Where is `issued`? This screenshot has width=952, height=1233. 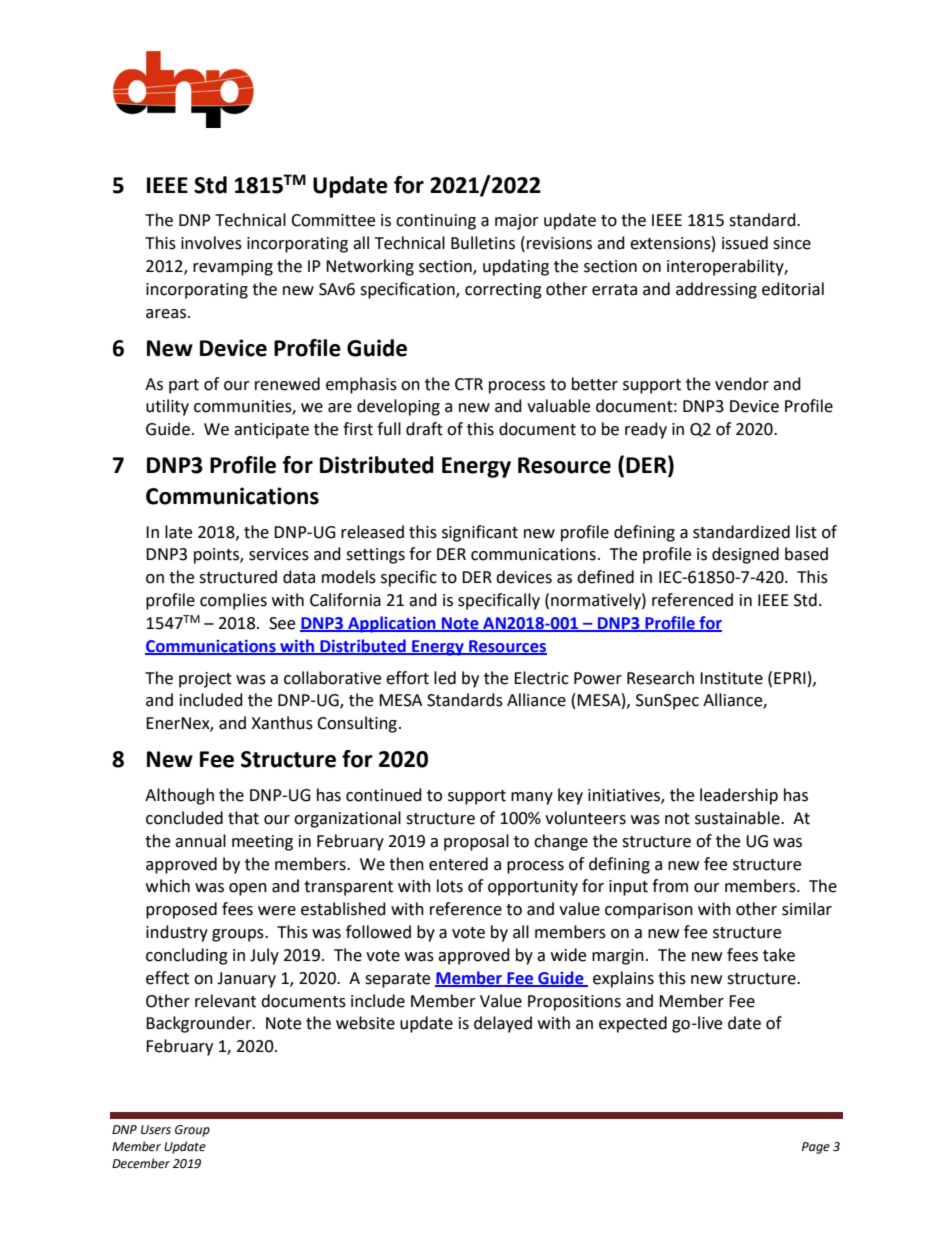 issued is located at coordinates (745, 243).
